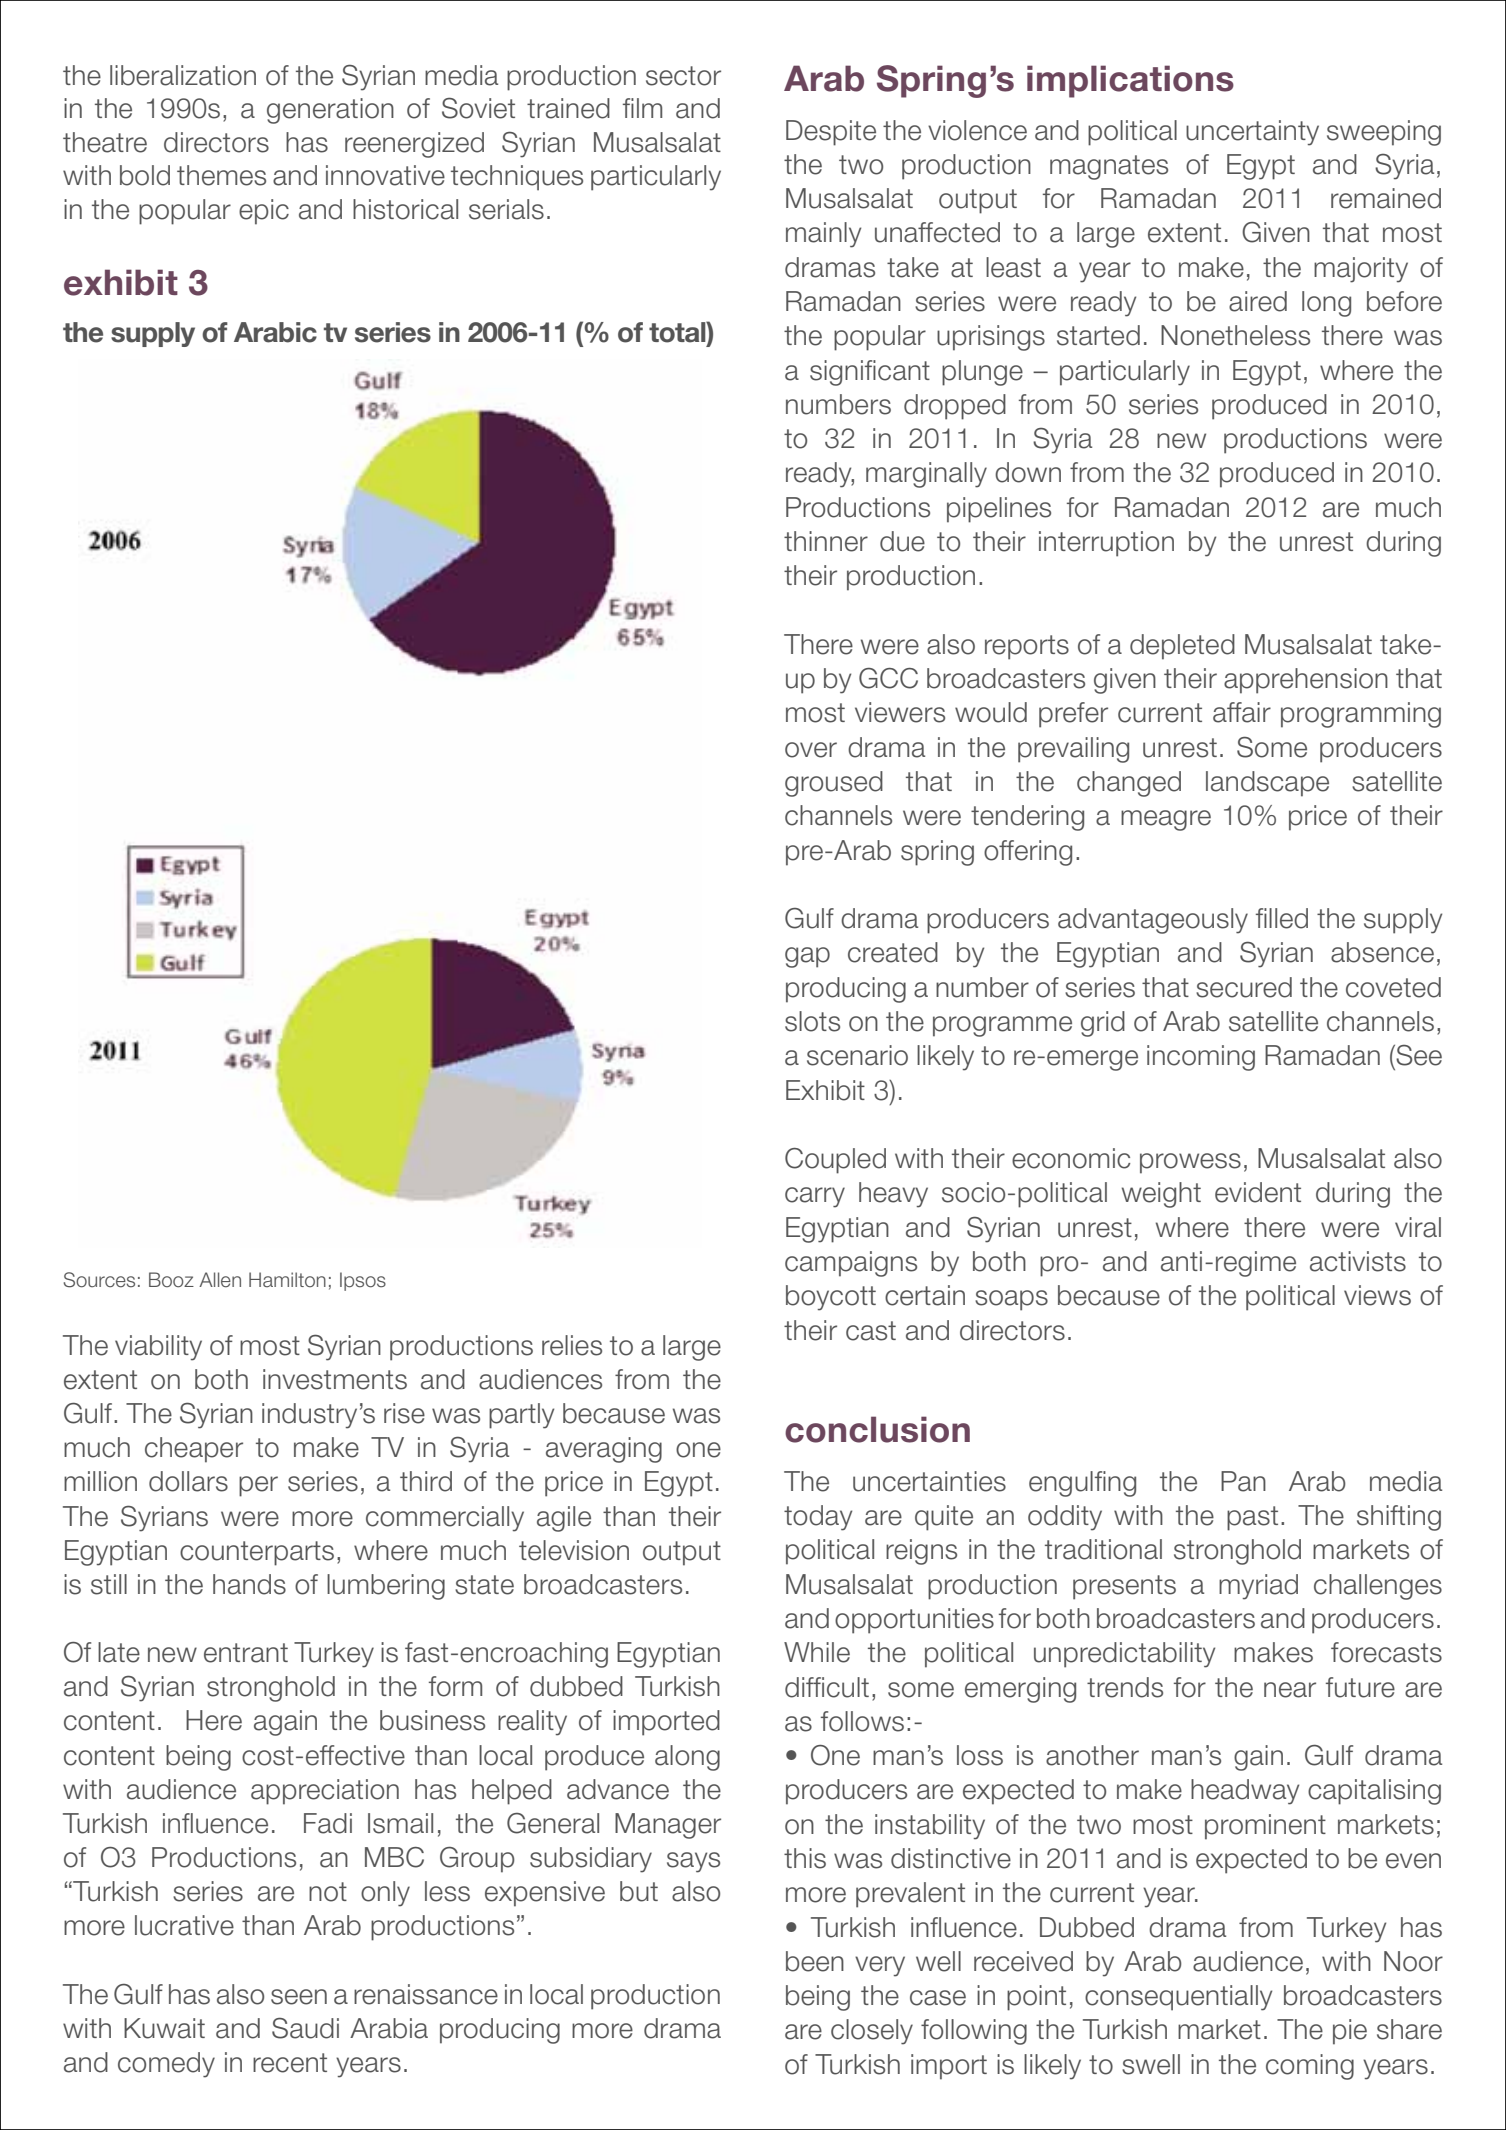 The width and height of the document is (1506, 2130). I want to click on sweeping, so click(1384, 133).
